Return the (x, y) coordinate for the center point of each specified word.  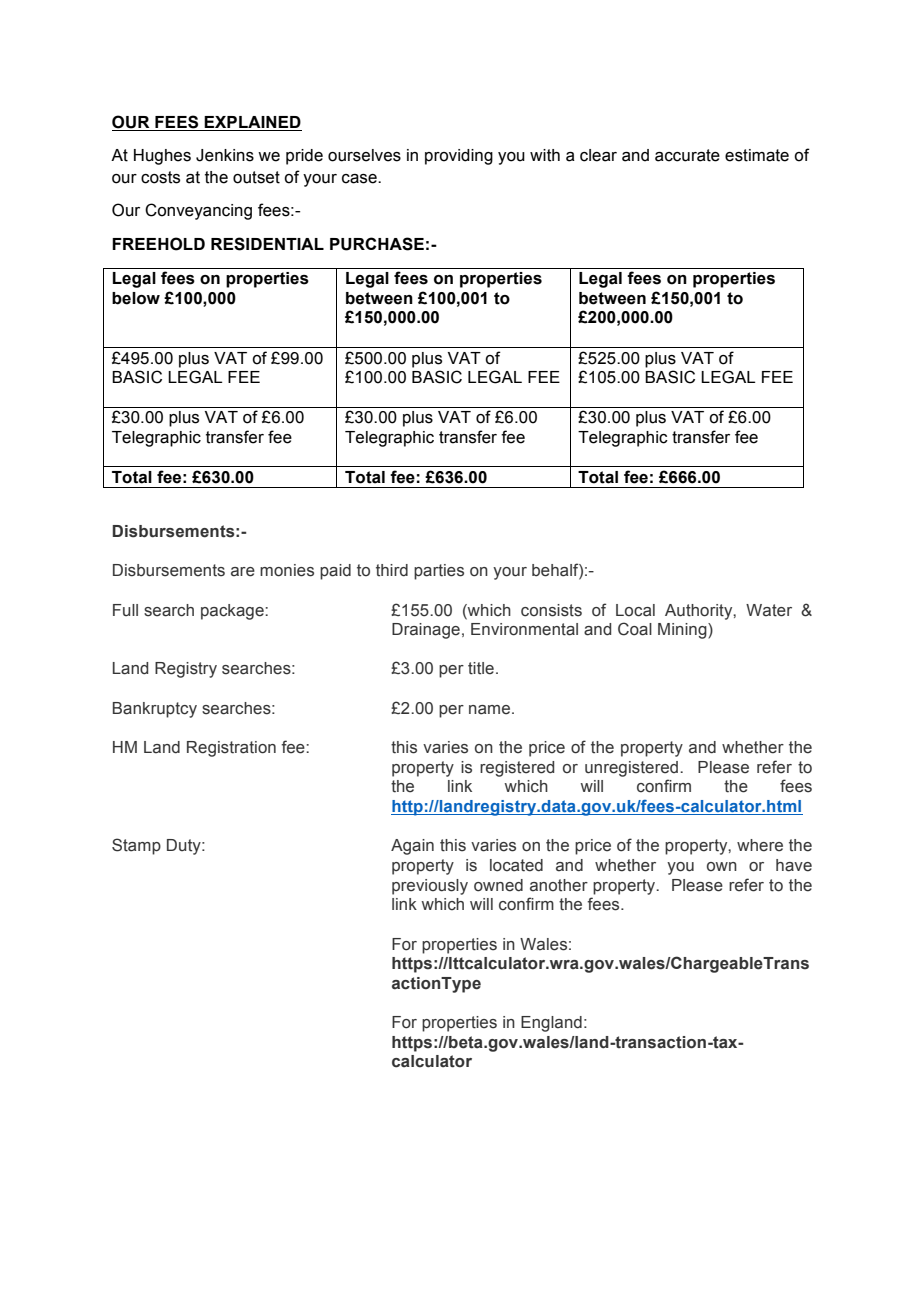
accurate (687, 155)
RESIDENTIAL (267, 244)
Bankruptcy (155, 710)
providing (459, 157)
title (481, 668)
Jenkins (225, 155)
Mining (683, 631)
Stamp (136, 846)
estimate (757, 155)
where (760, 845)
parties (439, 572)
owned (498, 885)
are (243, 572)
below (136, 298)
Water (769, 610)
